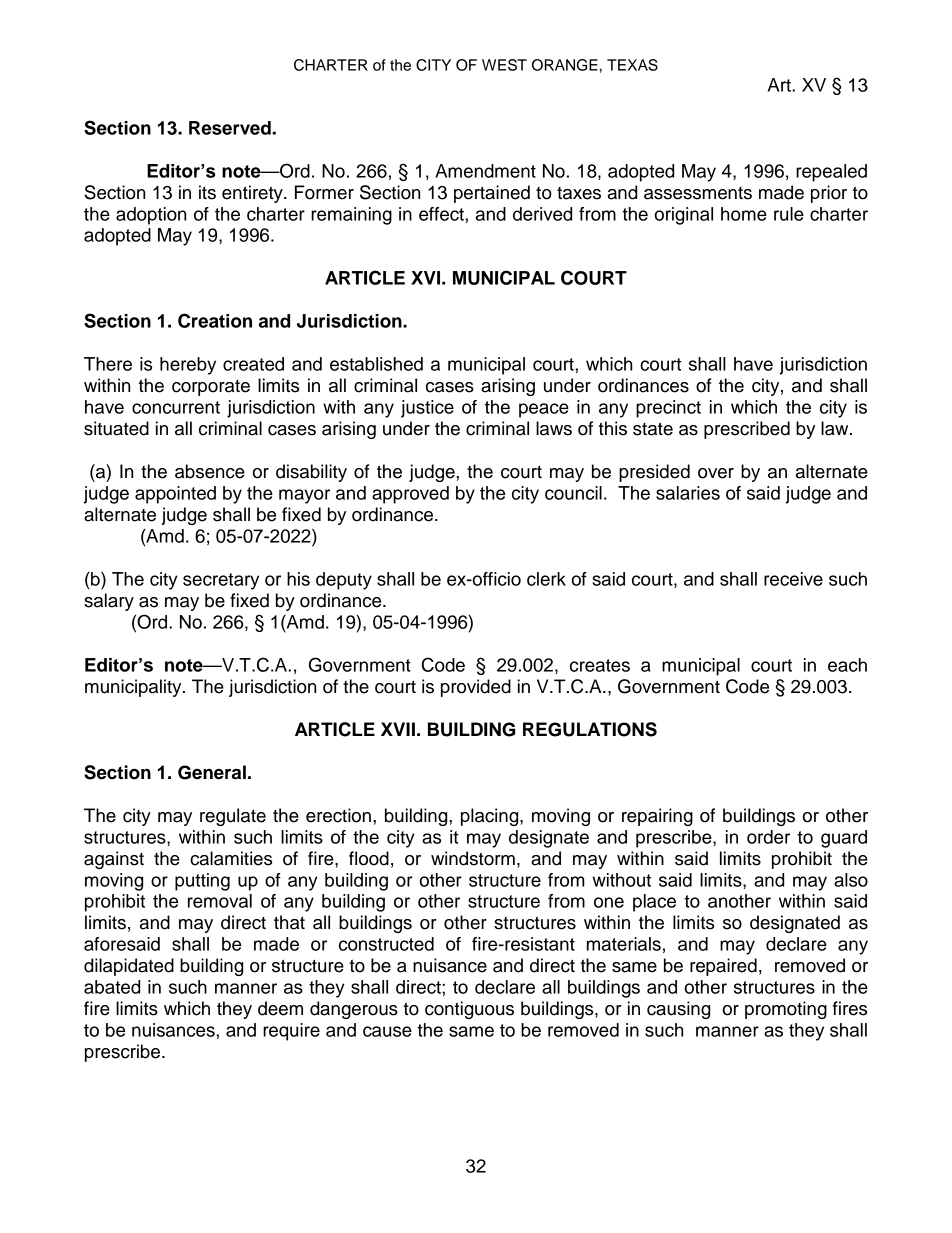 The height and width of the image is (1233, 952). What do you see at coordinates (469, 1010) in the image?
I see `contiguous` at bounding box center [469, 1010].
